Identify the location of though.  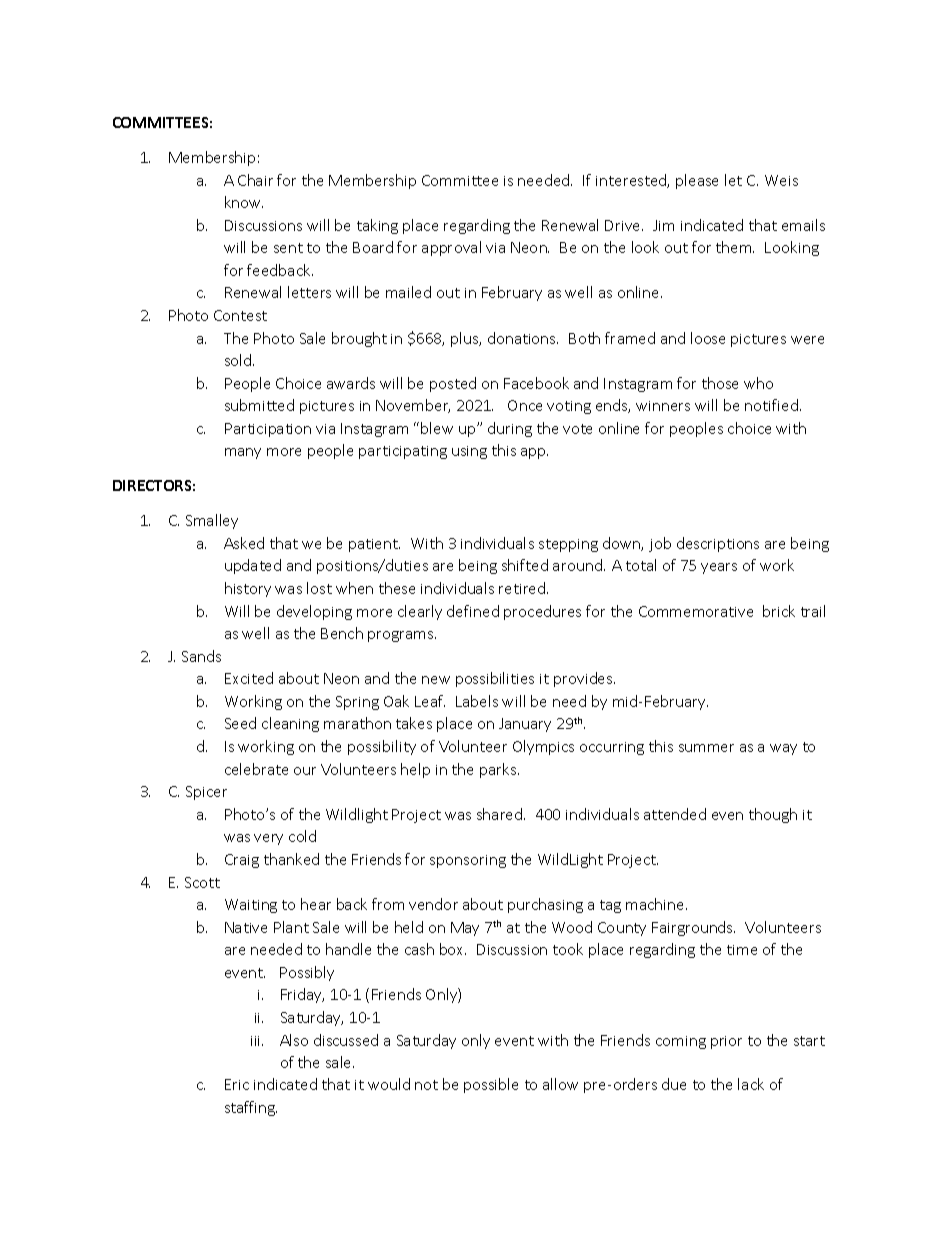
(773, 815).
